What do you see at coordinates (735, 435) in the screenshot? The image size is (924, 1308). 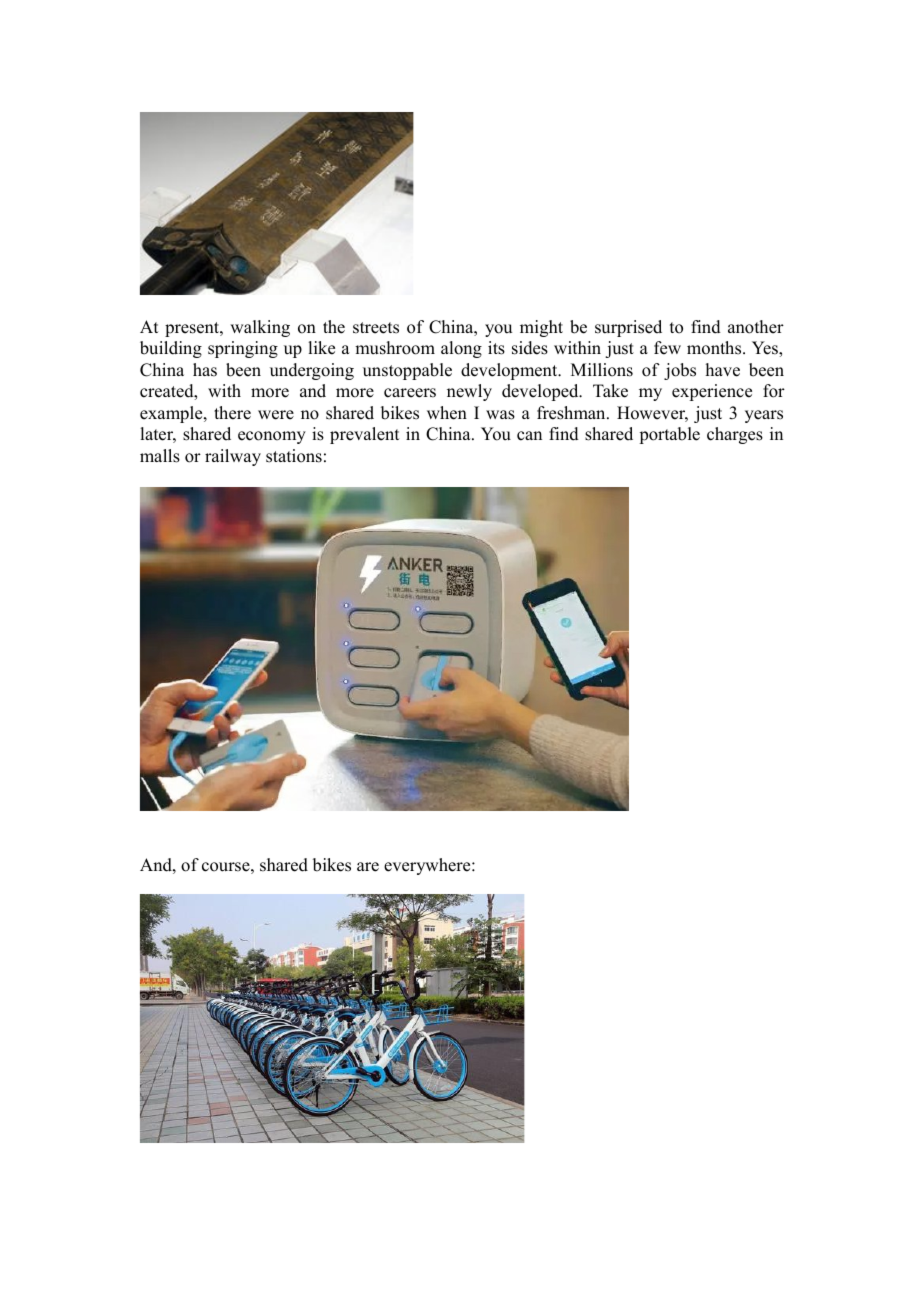 I see `charges` at bounding box center [735, 435].
